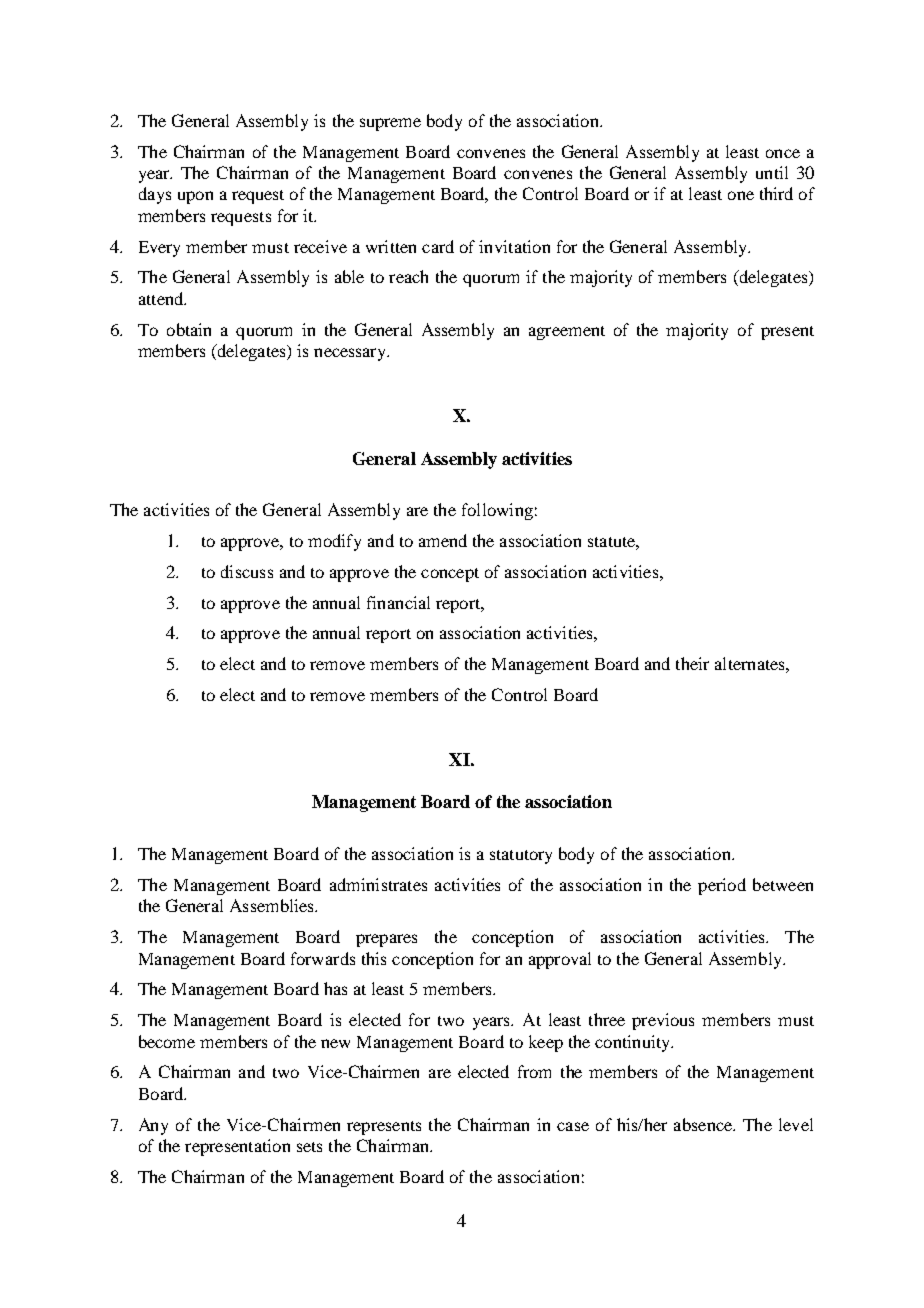  Describe the element at coordinates (521, 857) in the screenshot. I see `statutory` at that location.
